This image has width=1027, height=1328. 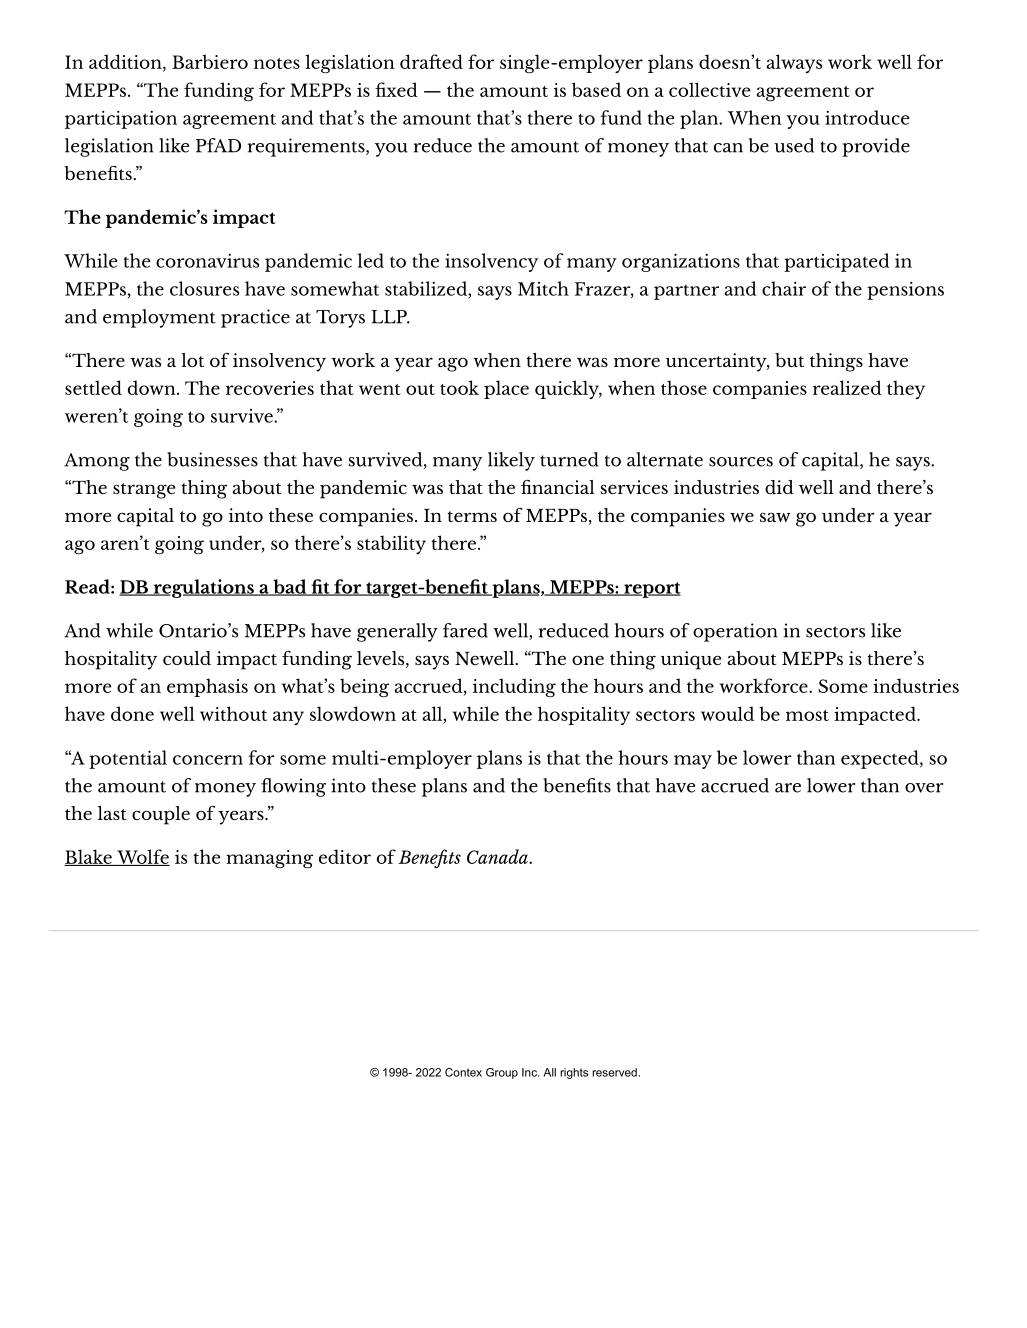 I want to click on drafted, so click(x=431, y=61).
